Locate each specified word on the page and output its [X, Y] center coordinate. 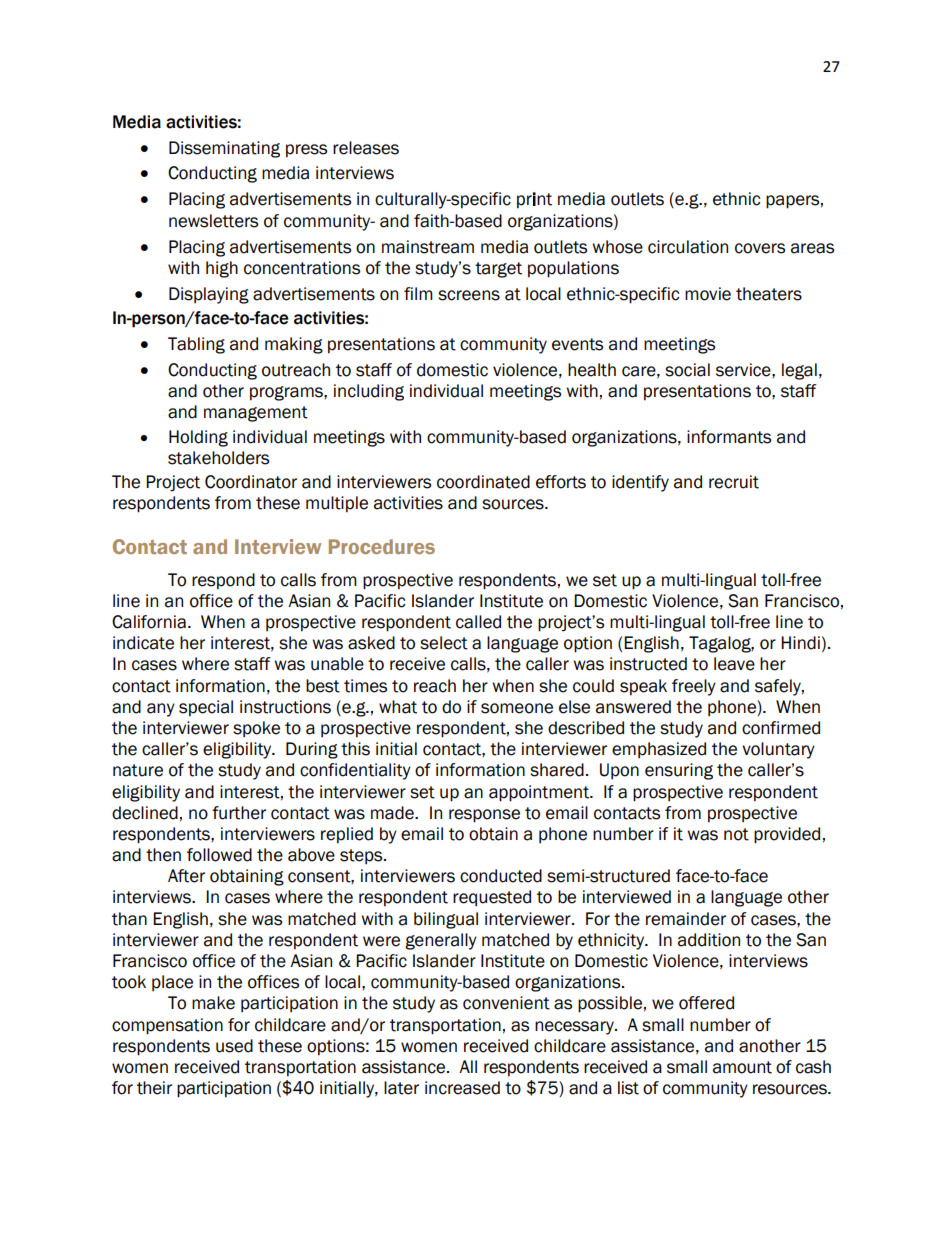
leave [734, 664]
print [534, 200]
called [478, 622]
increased [462, 1088]
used [234, 1046]
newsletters [213, 221]
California [149, 622]
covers [760, 248]
